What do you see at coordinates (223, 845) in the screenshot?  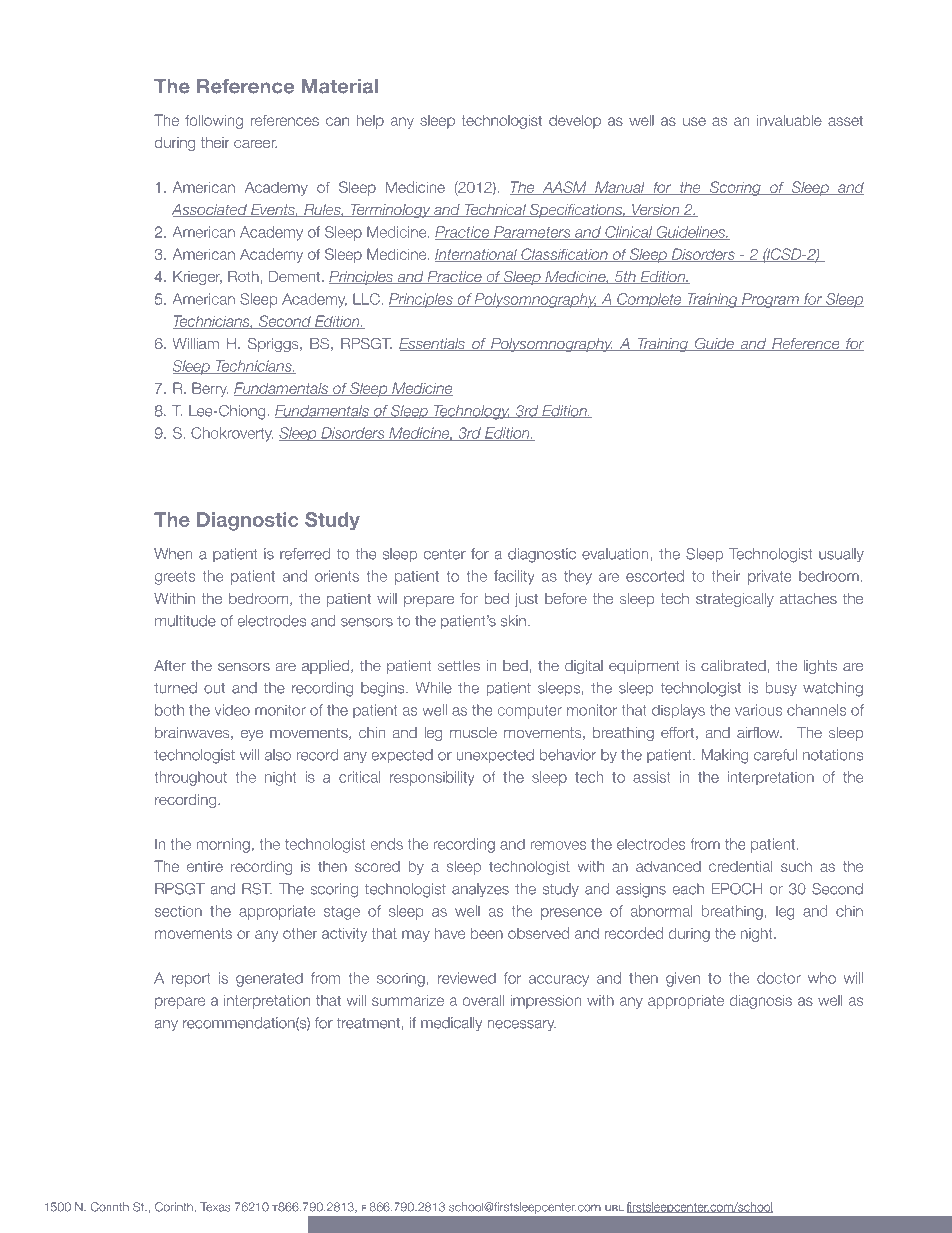 I see `morning` at bounding box center [223, 845].
